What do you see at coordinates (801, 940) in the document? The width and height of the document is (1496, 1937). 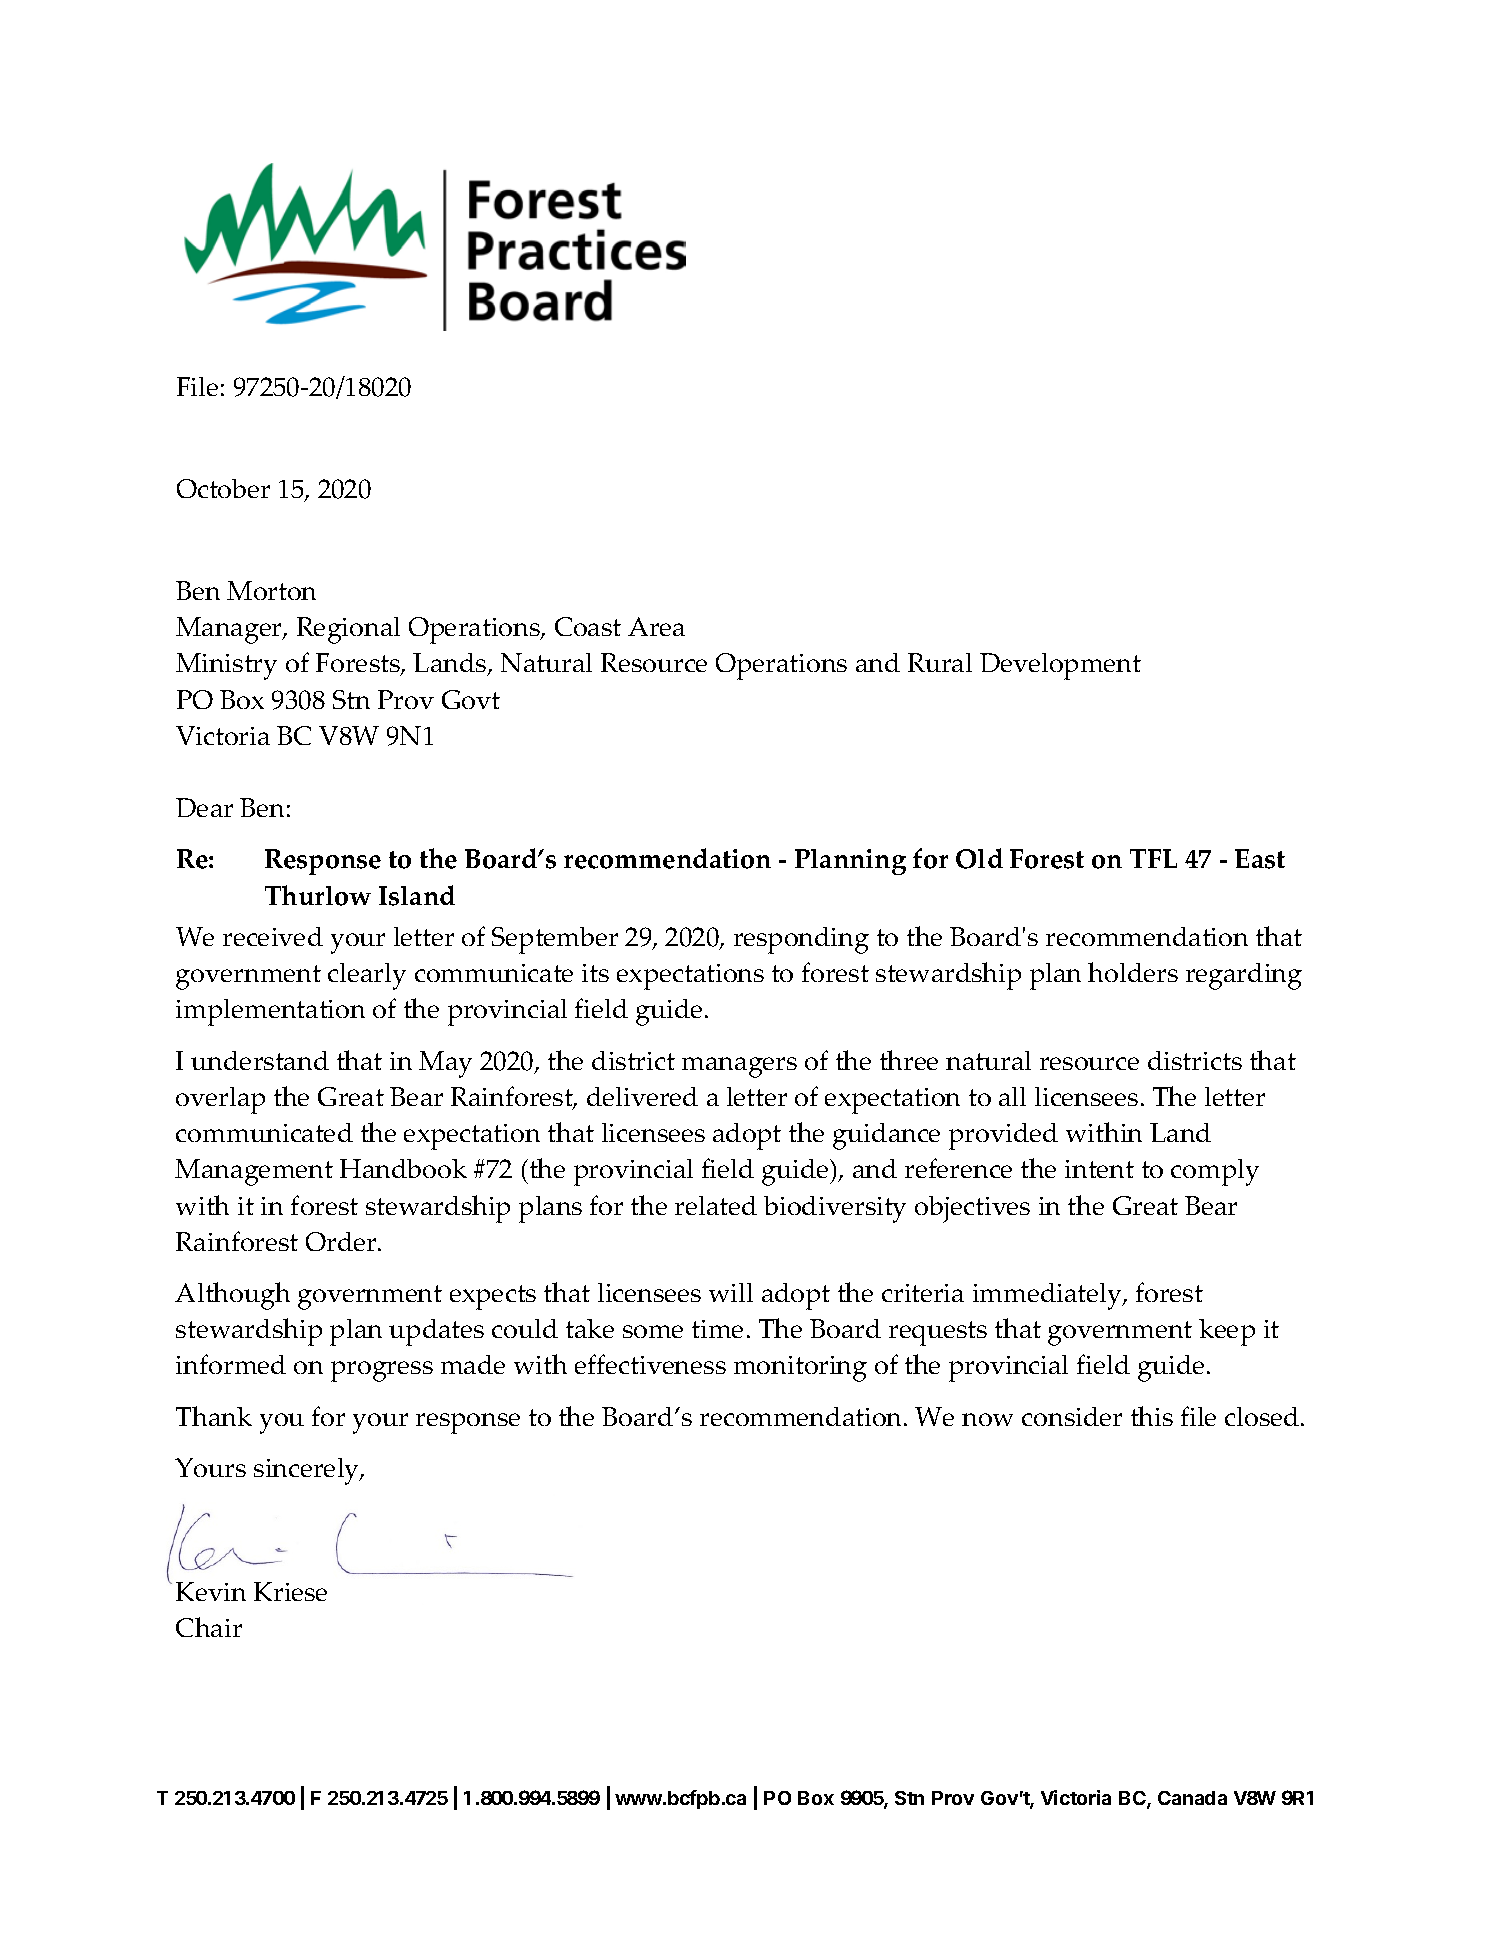 I see `responding` at bounding box center [801, 940].
